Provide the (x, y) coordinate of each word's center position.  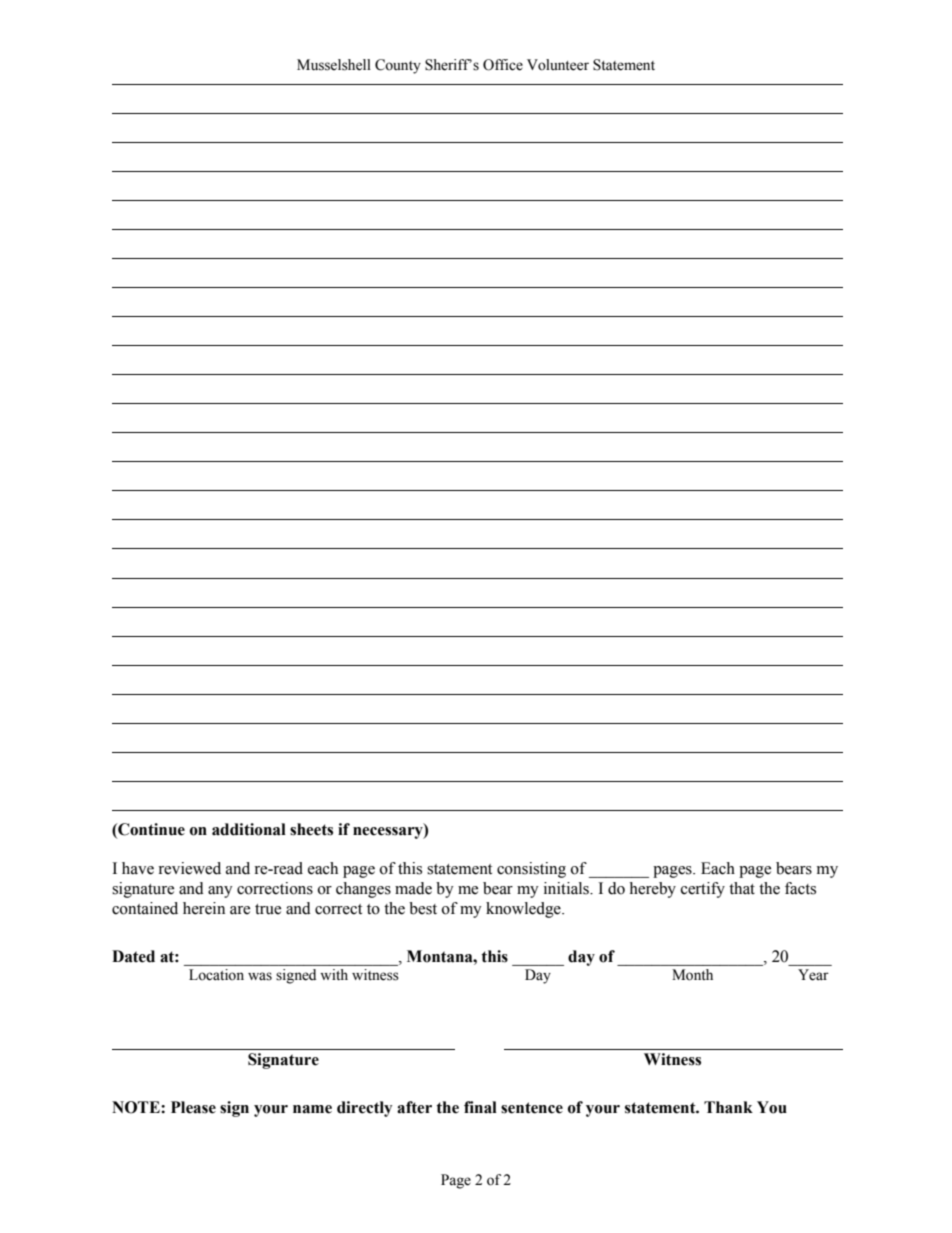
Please (193, 1107)
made (413, 888)
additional (249, 829)
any (220, 892)
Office (503, 65)
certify (703, 890)
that (742, 888)
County (398, 66)
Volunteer (558, 65)
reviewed (189, 868)
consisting (531, 870)
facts (800, 888)
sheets (311, 829)
